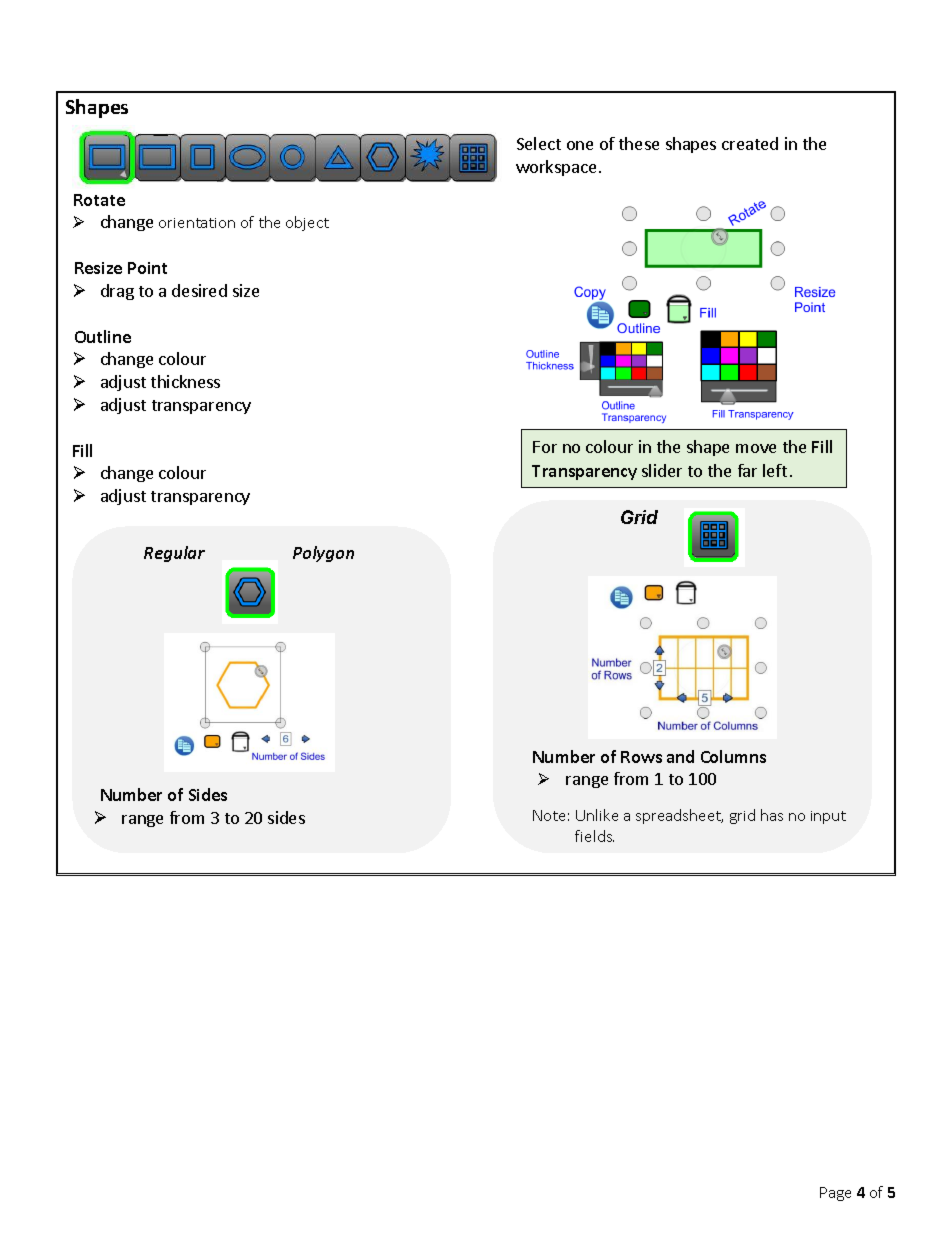  What do you see at coordinates (750, 143) in the page?
I see `created` at bounding box center [750, 143].
